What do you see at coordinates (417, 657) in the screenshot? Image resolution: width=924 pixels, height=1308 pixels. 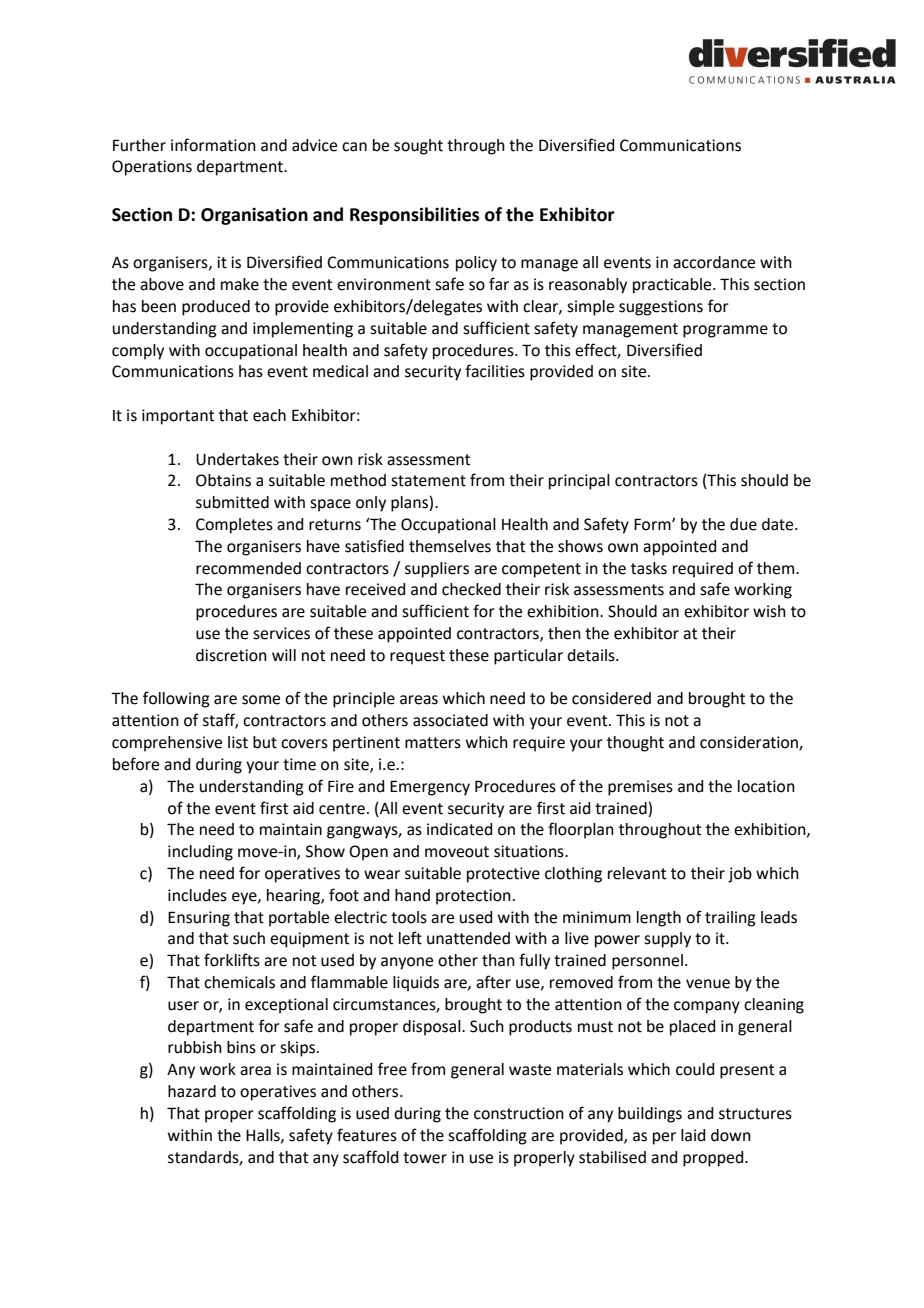 I see `request` at bounding box center [417, 657].
